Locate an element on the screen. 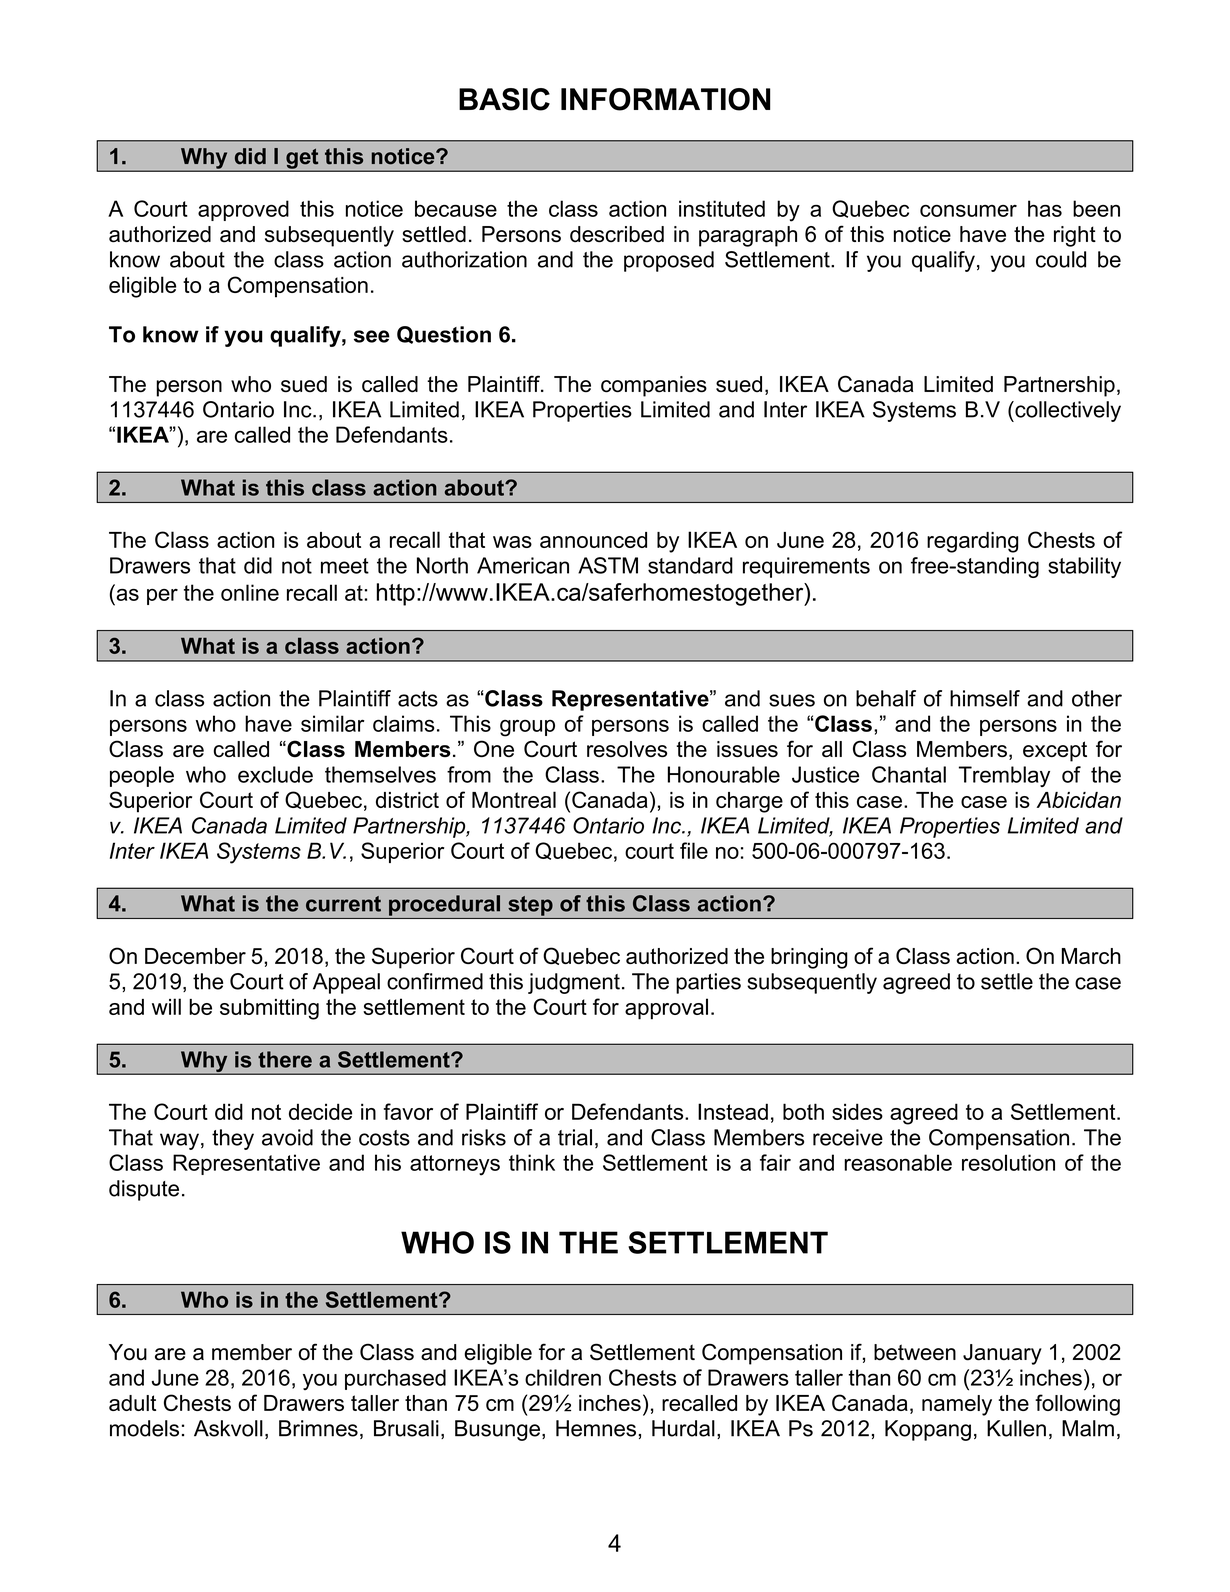 This screenshot has height=1592, width=1230. namely is located at coordinates (957, 1405).
